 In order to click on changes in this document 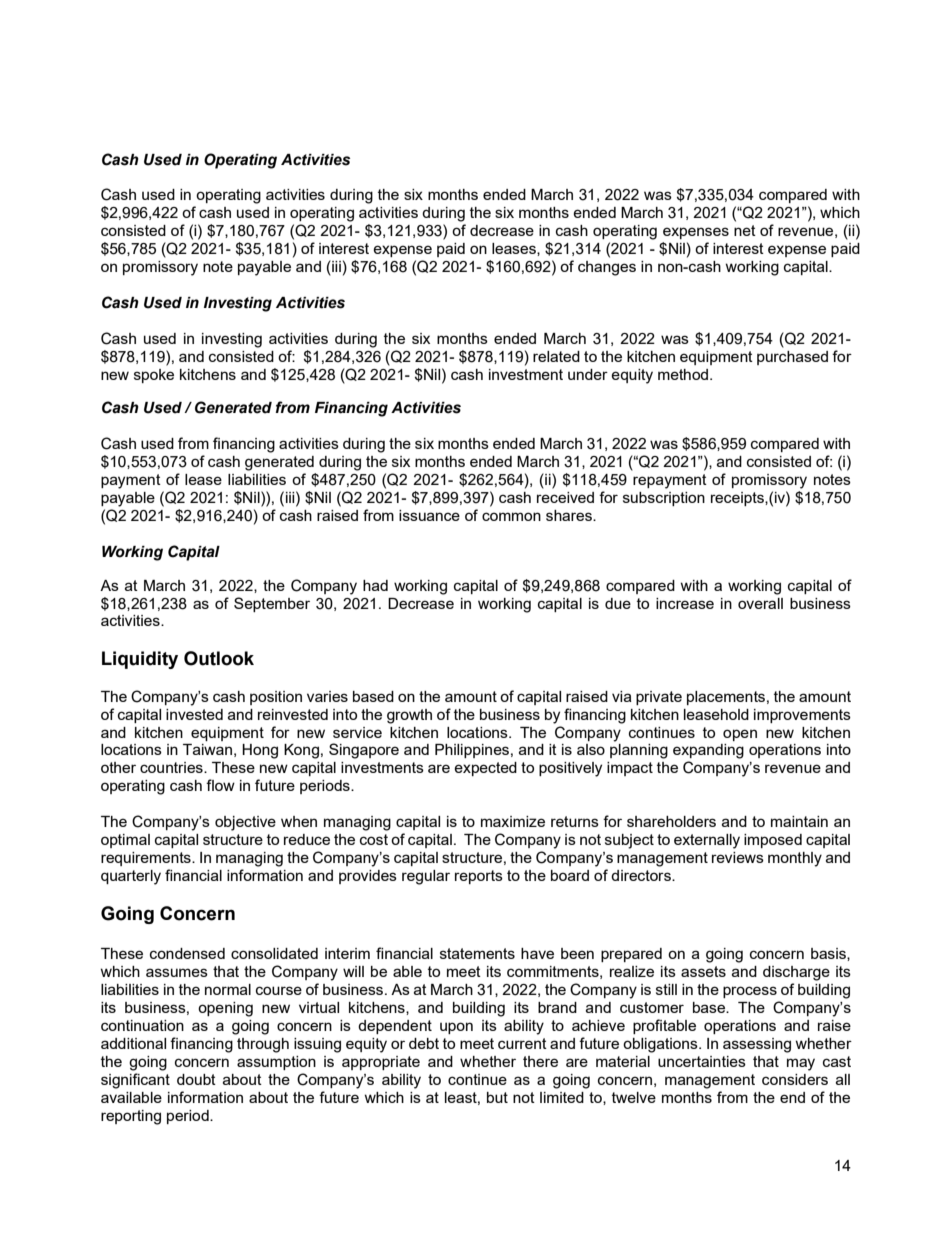, I will do `click(607, 268)`.
